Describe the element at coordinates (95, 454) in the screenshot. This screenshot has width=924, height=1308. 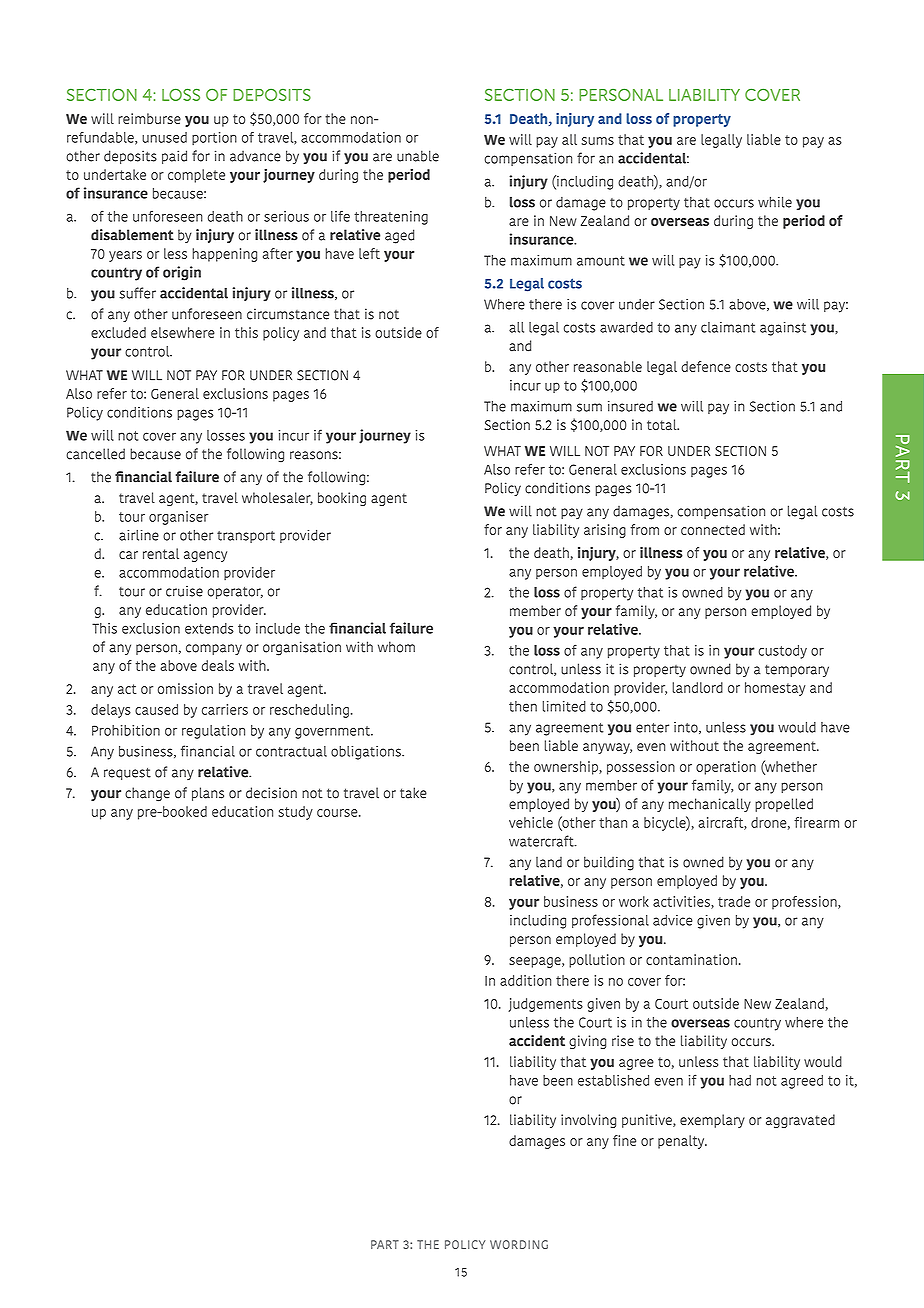
I see `cancelled` at that location.
